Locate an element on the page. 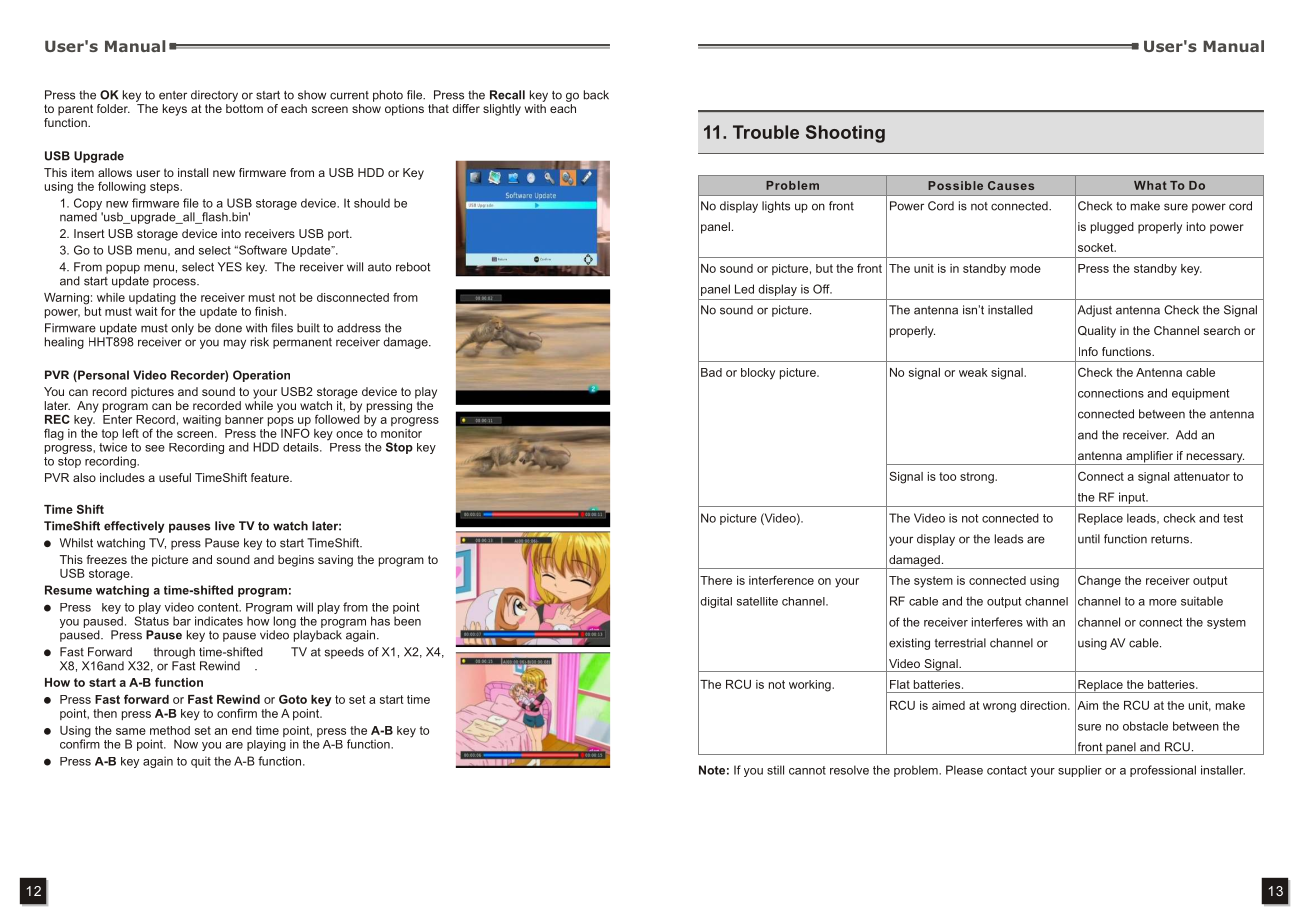 Image resolution: width=1308 pixels, height=924 pixels. process is located at coordinates (175, 283).
